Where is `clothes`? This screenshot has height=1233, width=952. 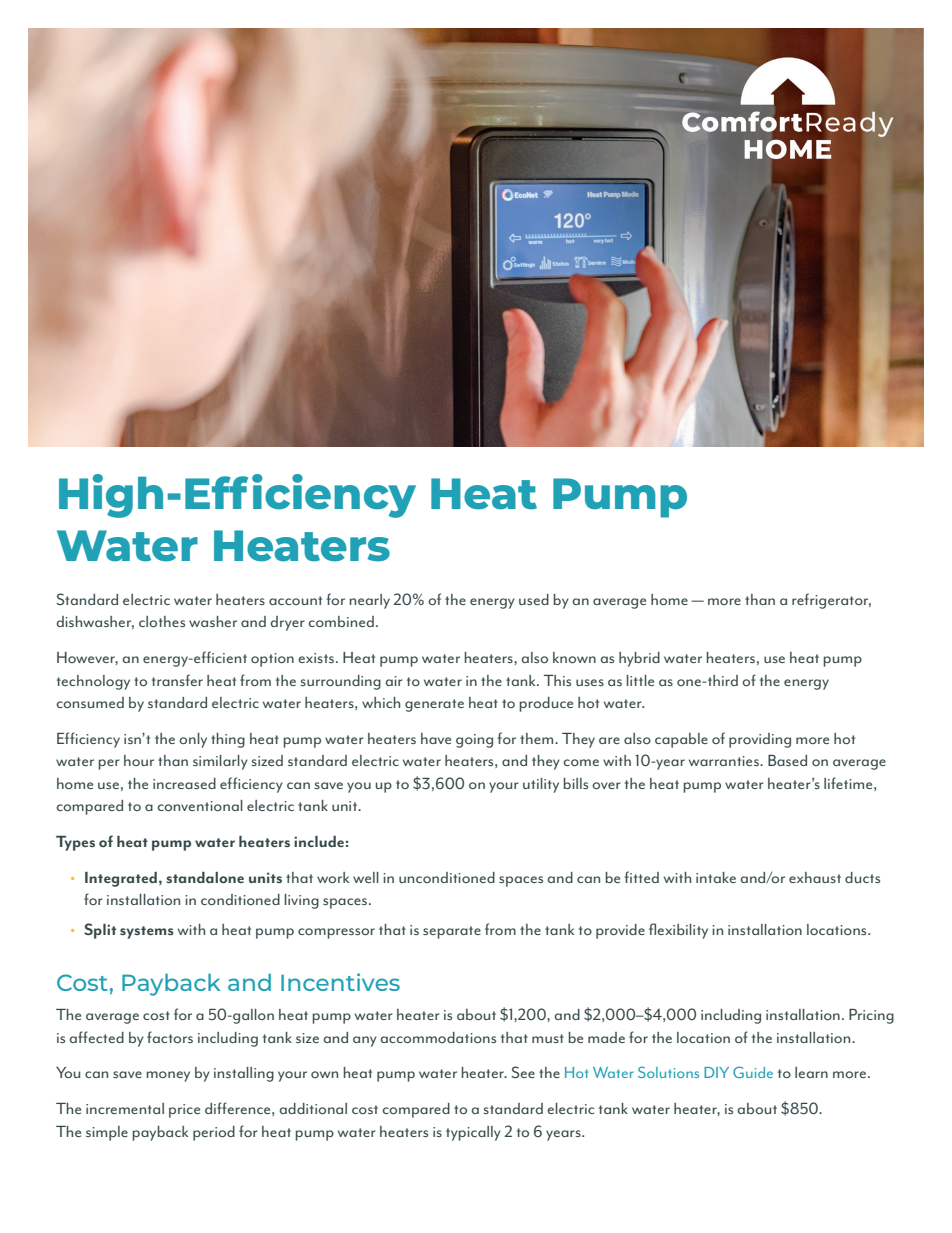
clothes is located at coordinates (162, 621).
